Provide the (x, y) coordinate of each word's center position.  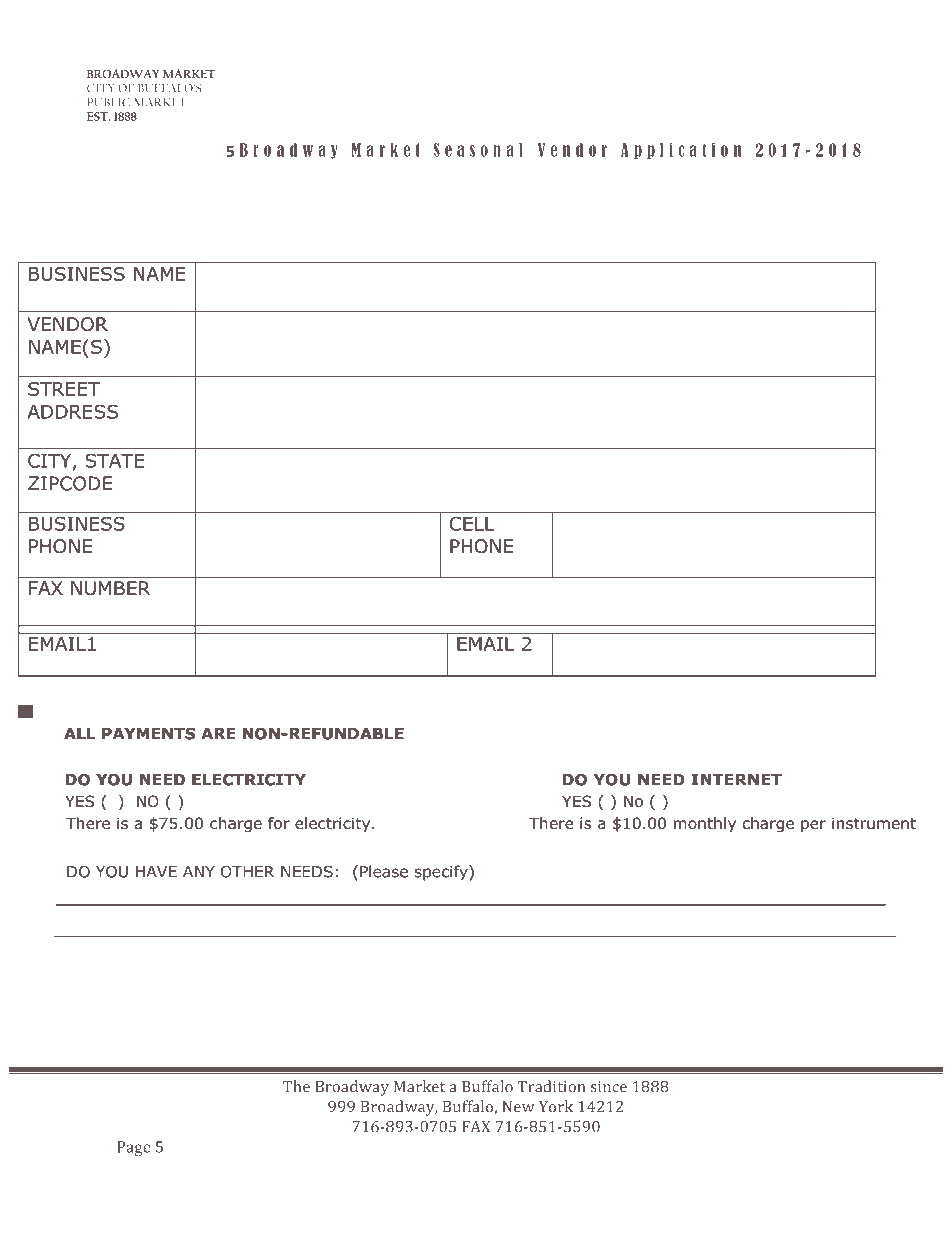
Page (134, 1148)
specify (442, 873)
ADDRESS (72, 411)
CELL (472, 523)
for (279, 823)
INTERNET (736, 780)
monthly (705, 824)
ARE (218, 734)
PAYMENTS (148, 734)
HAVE (156, 872)
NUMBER (110, 588)
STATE (114, 460)
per (813, 826)
